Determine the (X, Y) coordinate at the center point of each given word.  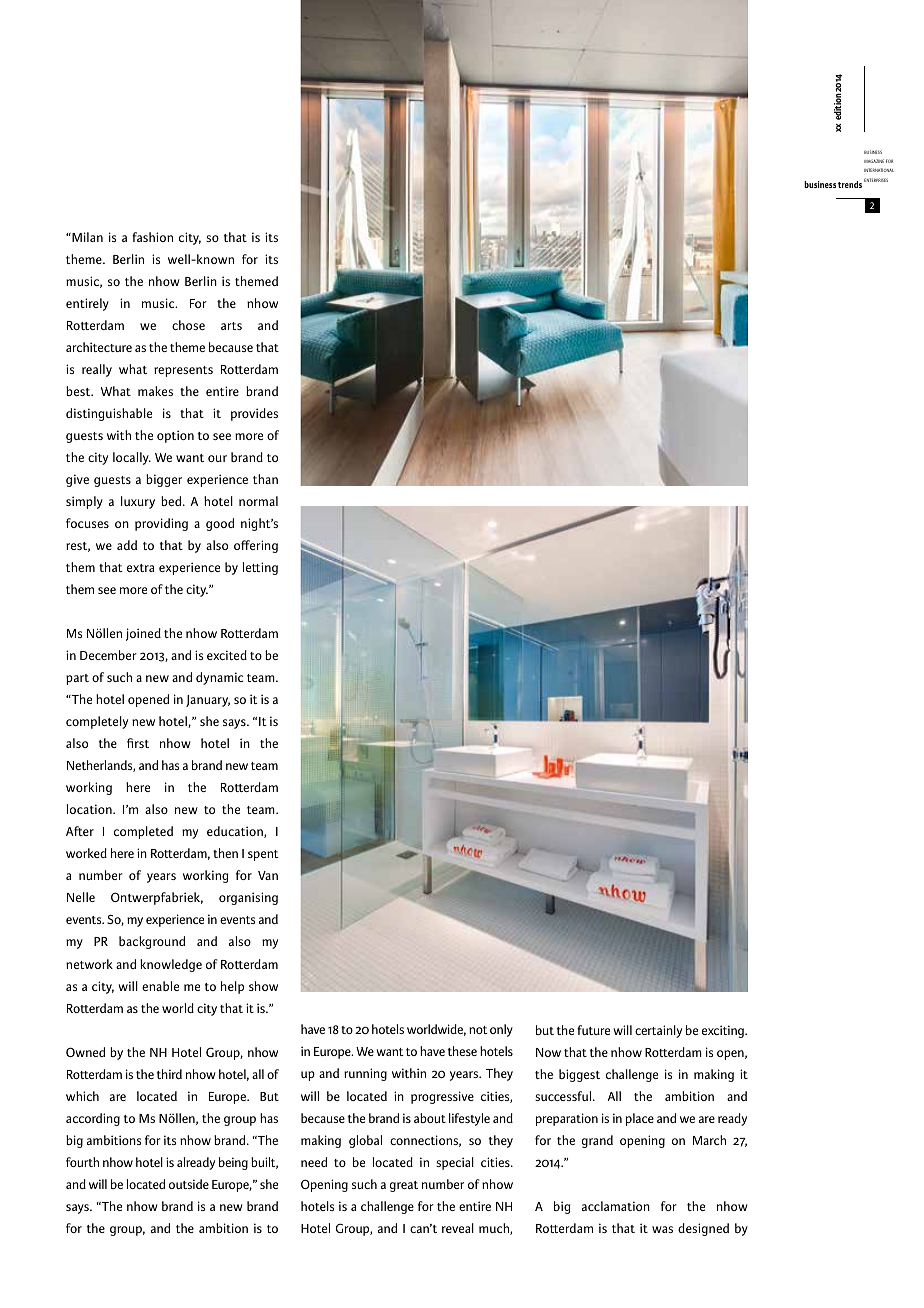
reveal (458, 1228)
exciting (724, 1031)
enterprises (876, 180)
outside (189, 1184)
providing (161, 524)
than (265, 479)
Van (268, 875)
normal (258, 501)
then (225, 853)
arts (231, 326)
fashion (152, 237)
